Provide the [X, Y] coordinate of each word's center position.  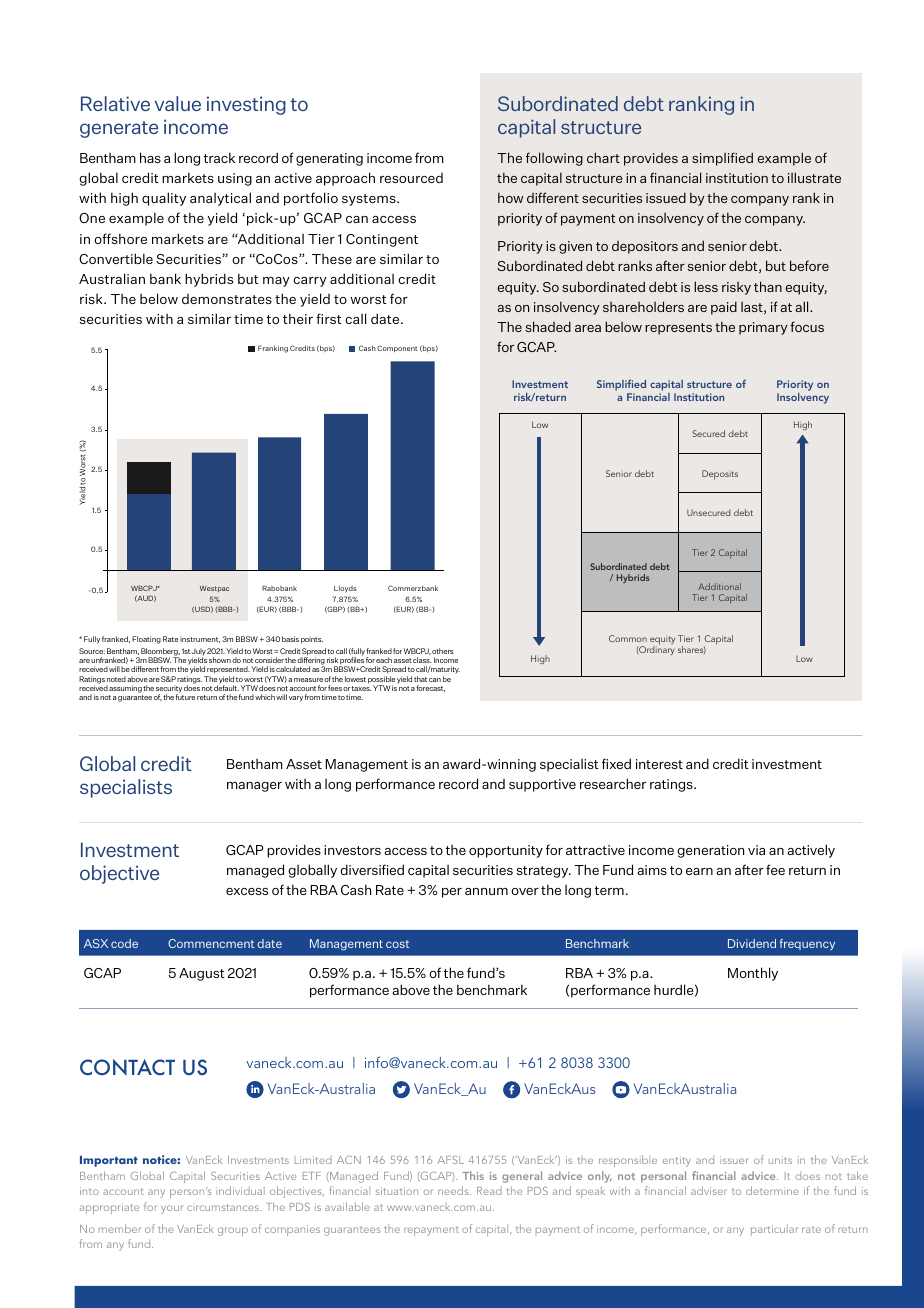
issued [666, 197]
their [298, 318]
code [124, 943]
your [171, 1209]
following [554, 159]
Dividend [752, 943]
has [150, 157]
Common [628, 638]
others [442, 651]
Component [397, 348]
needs [454, 1190]
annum [486, 891]
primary [763, 328]
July [198, 653]
